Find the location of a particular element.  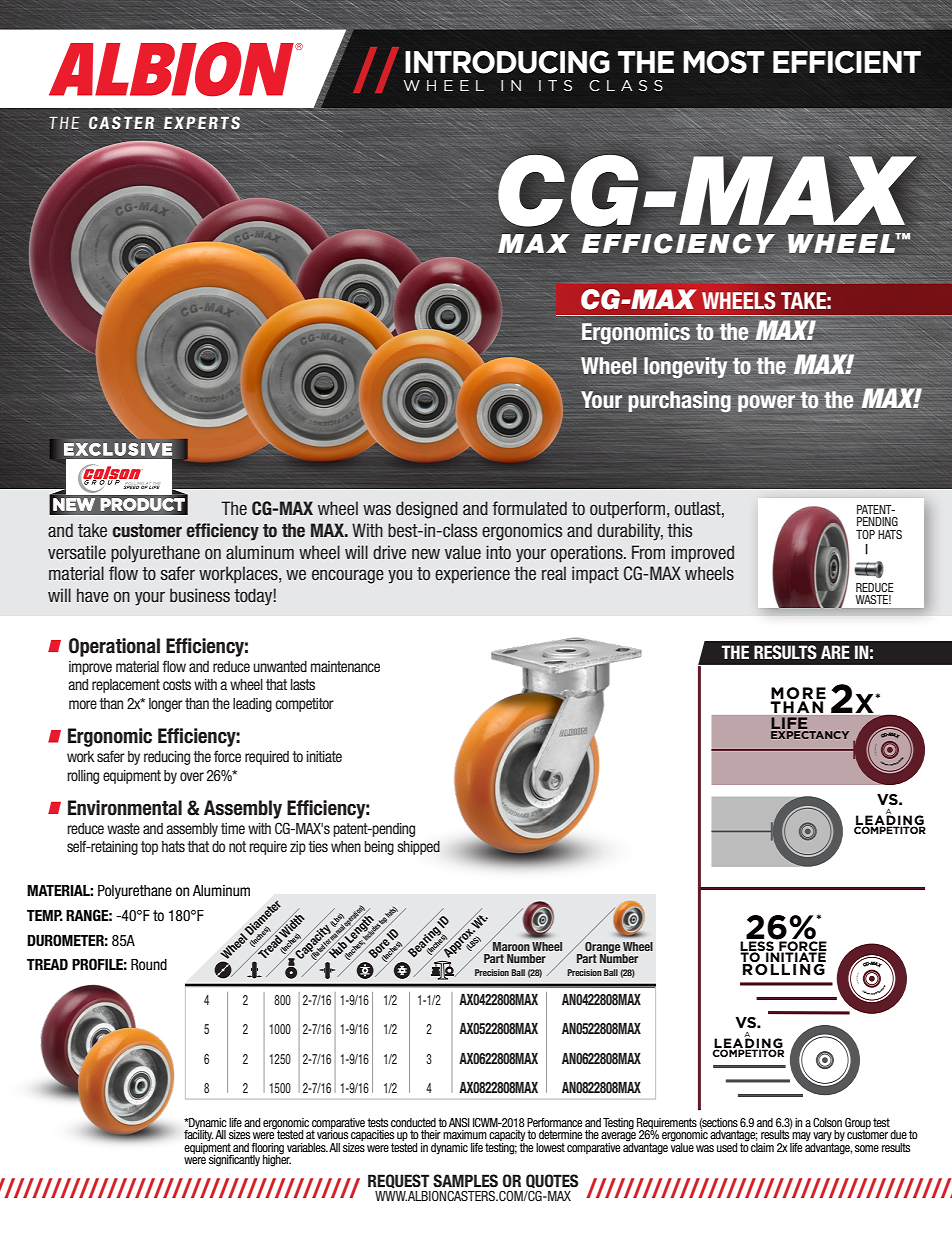

significantly is located at coordinates (234, 1161).
